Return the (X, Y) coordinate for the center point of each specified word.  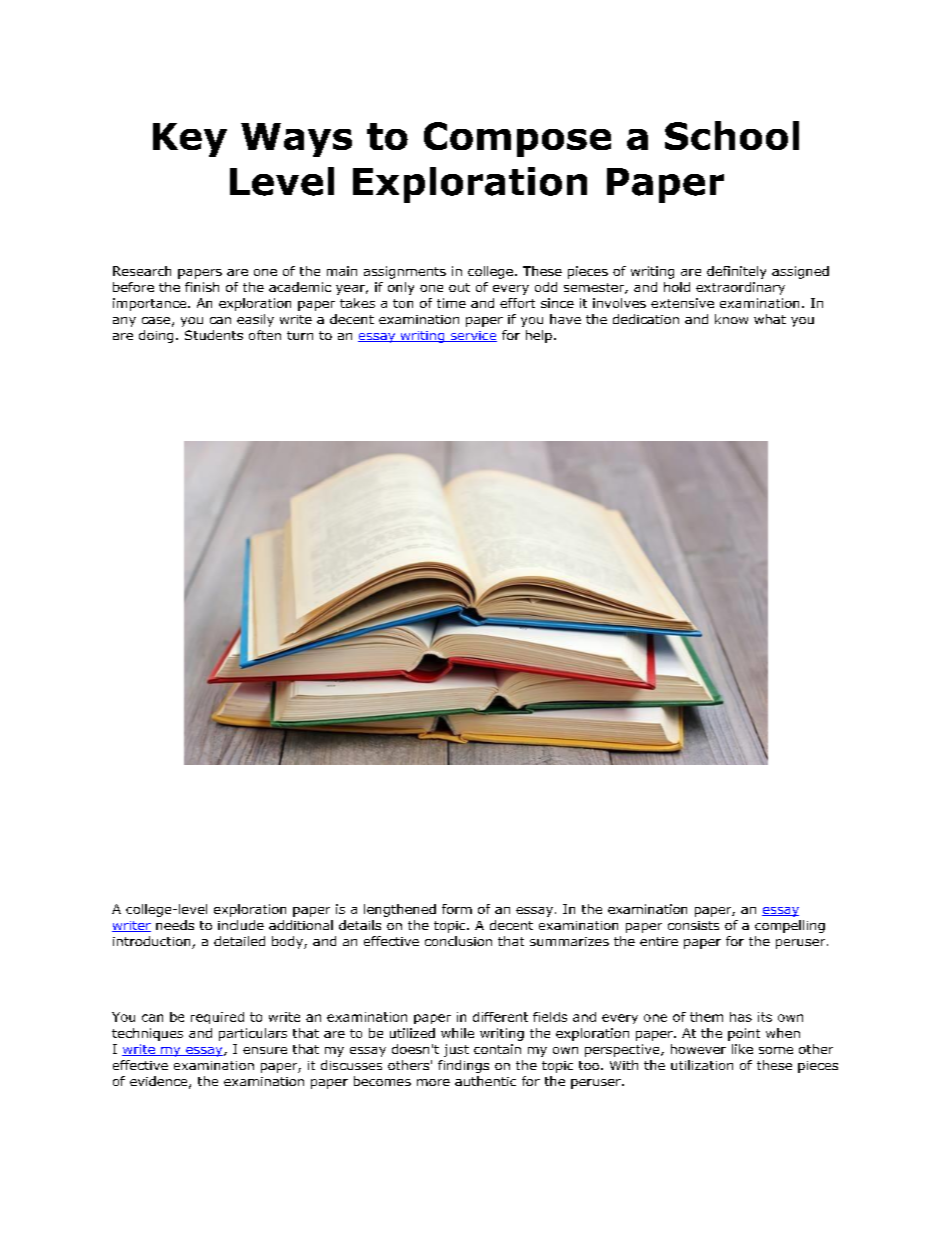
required (217, 1018)
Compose (517, 139)
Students (214, 335)
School (732, 135)
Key (190, 140)
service (472, 336)
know (731, 319)
